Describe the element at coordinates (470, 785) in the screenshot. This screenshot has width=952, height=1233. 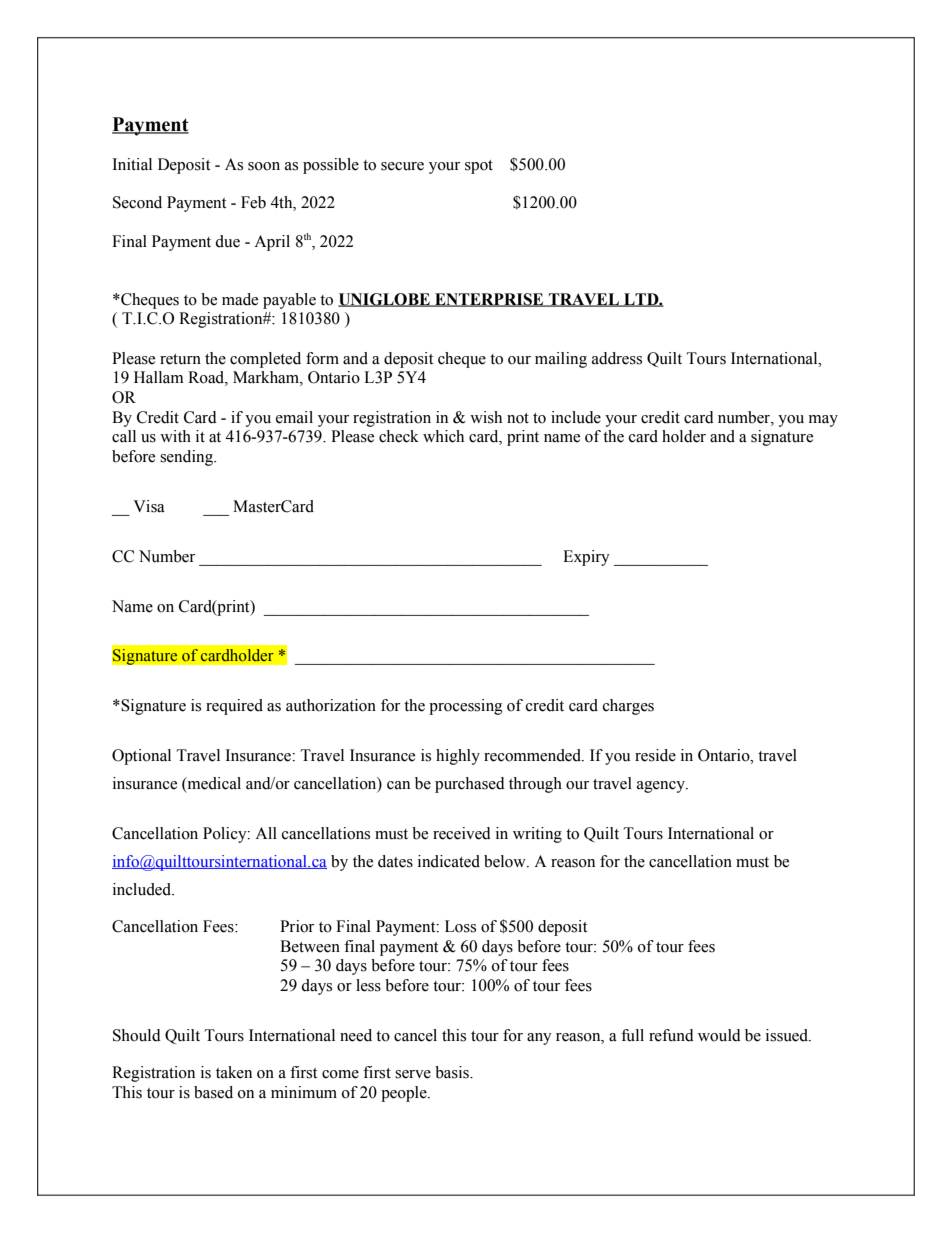
I see `purchased` at that location.
